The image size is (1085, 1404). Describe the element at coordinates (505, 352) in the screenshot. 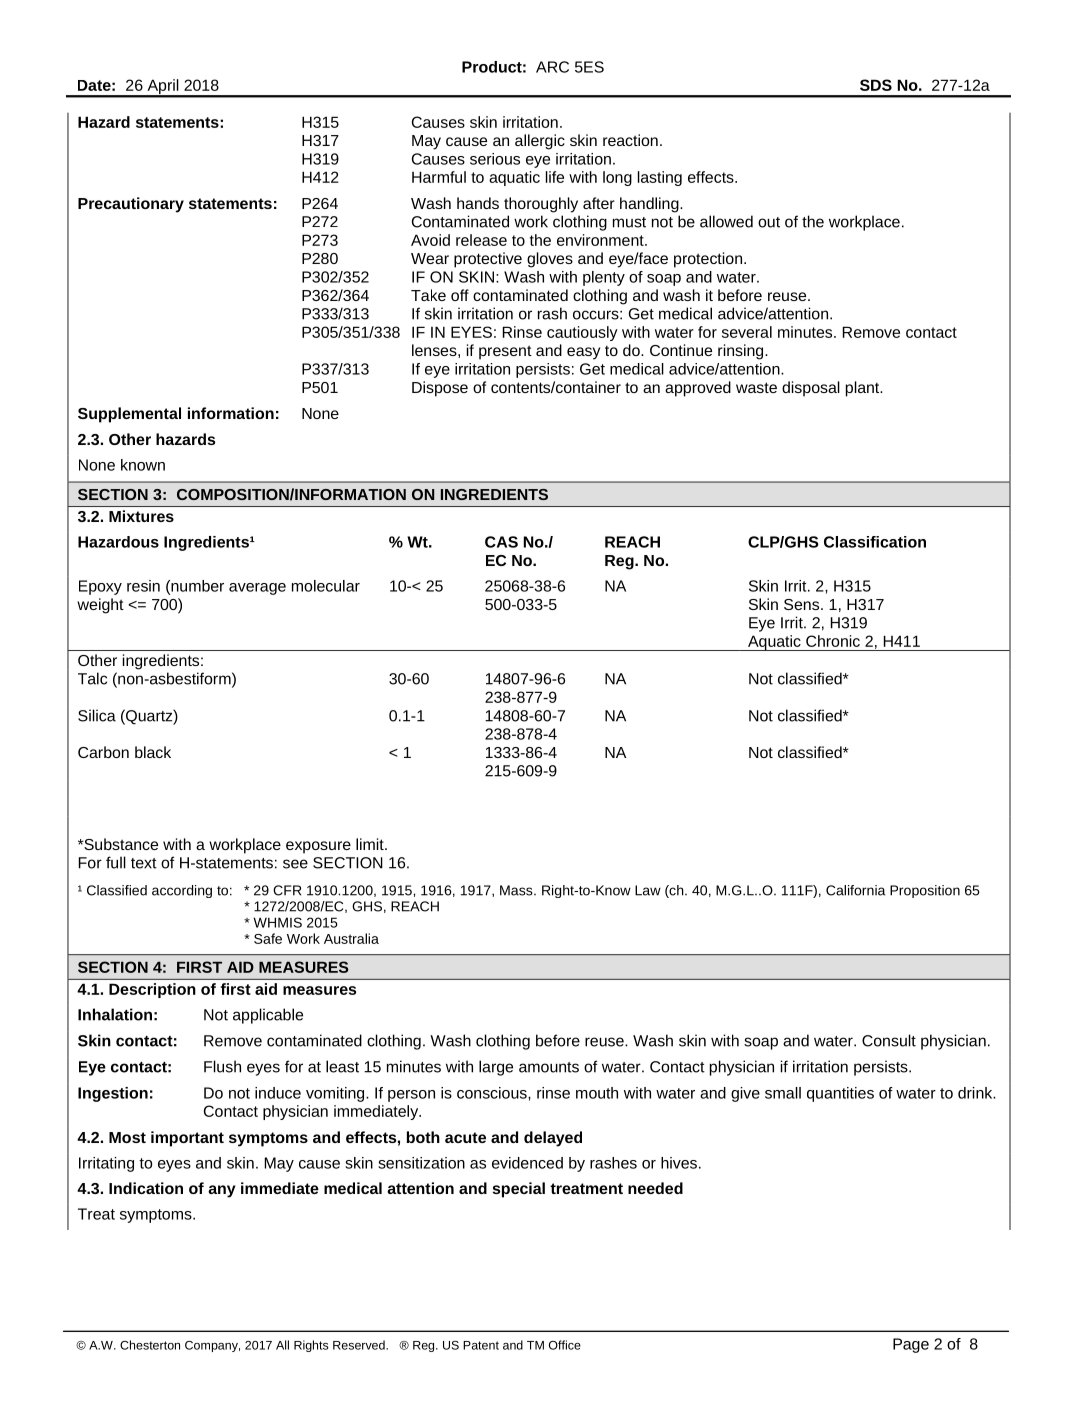

I see `present` at that location.
